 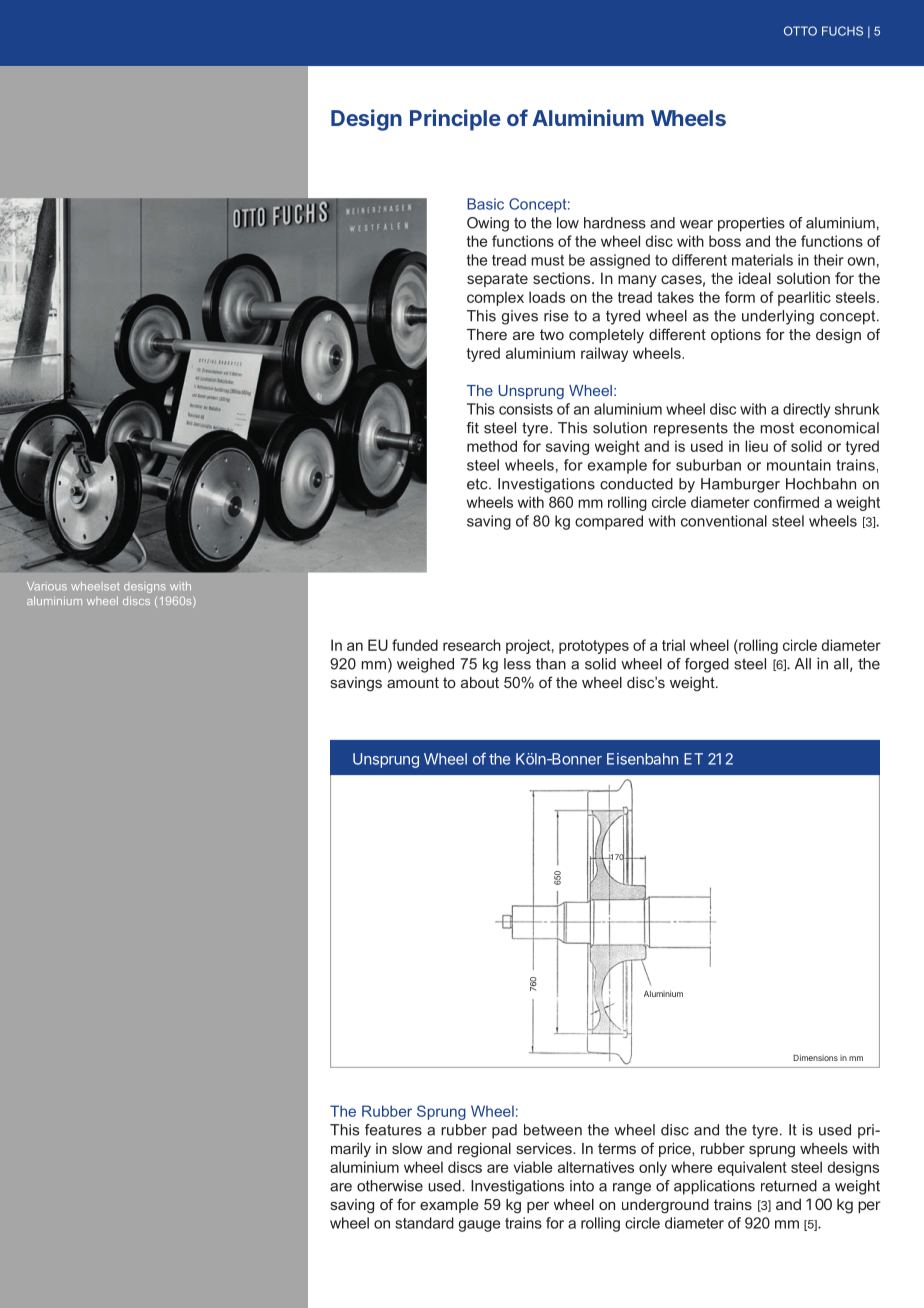 What do you see at coordinates (756, 446) in the screenshot?
I see `lieu` at bounding box center [756, 446].
